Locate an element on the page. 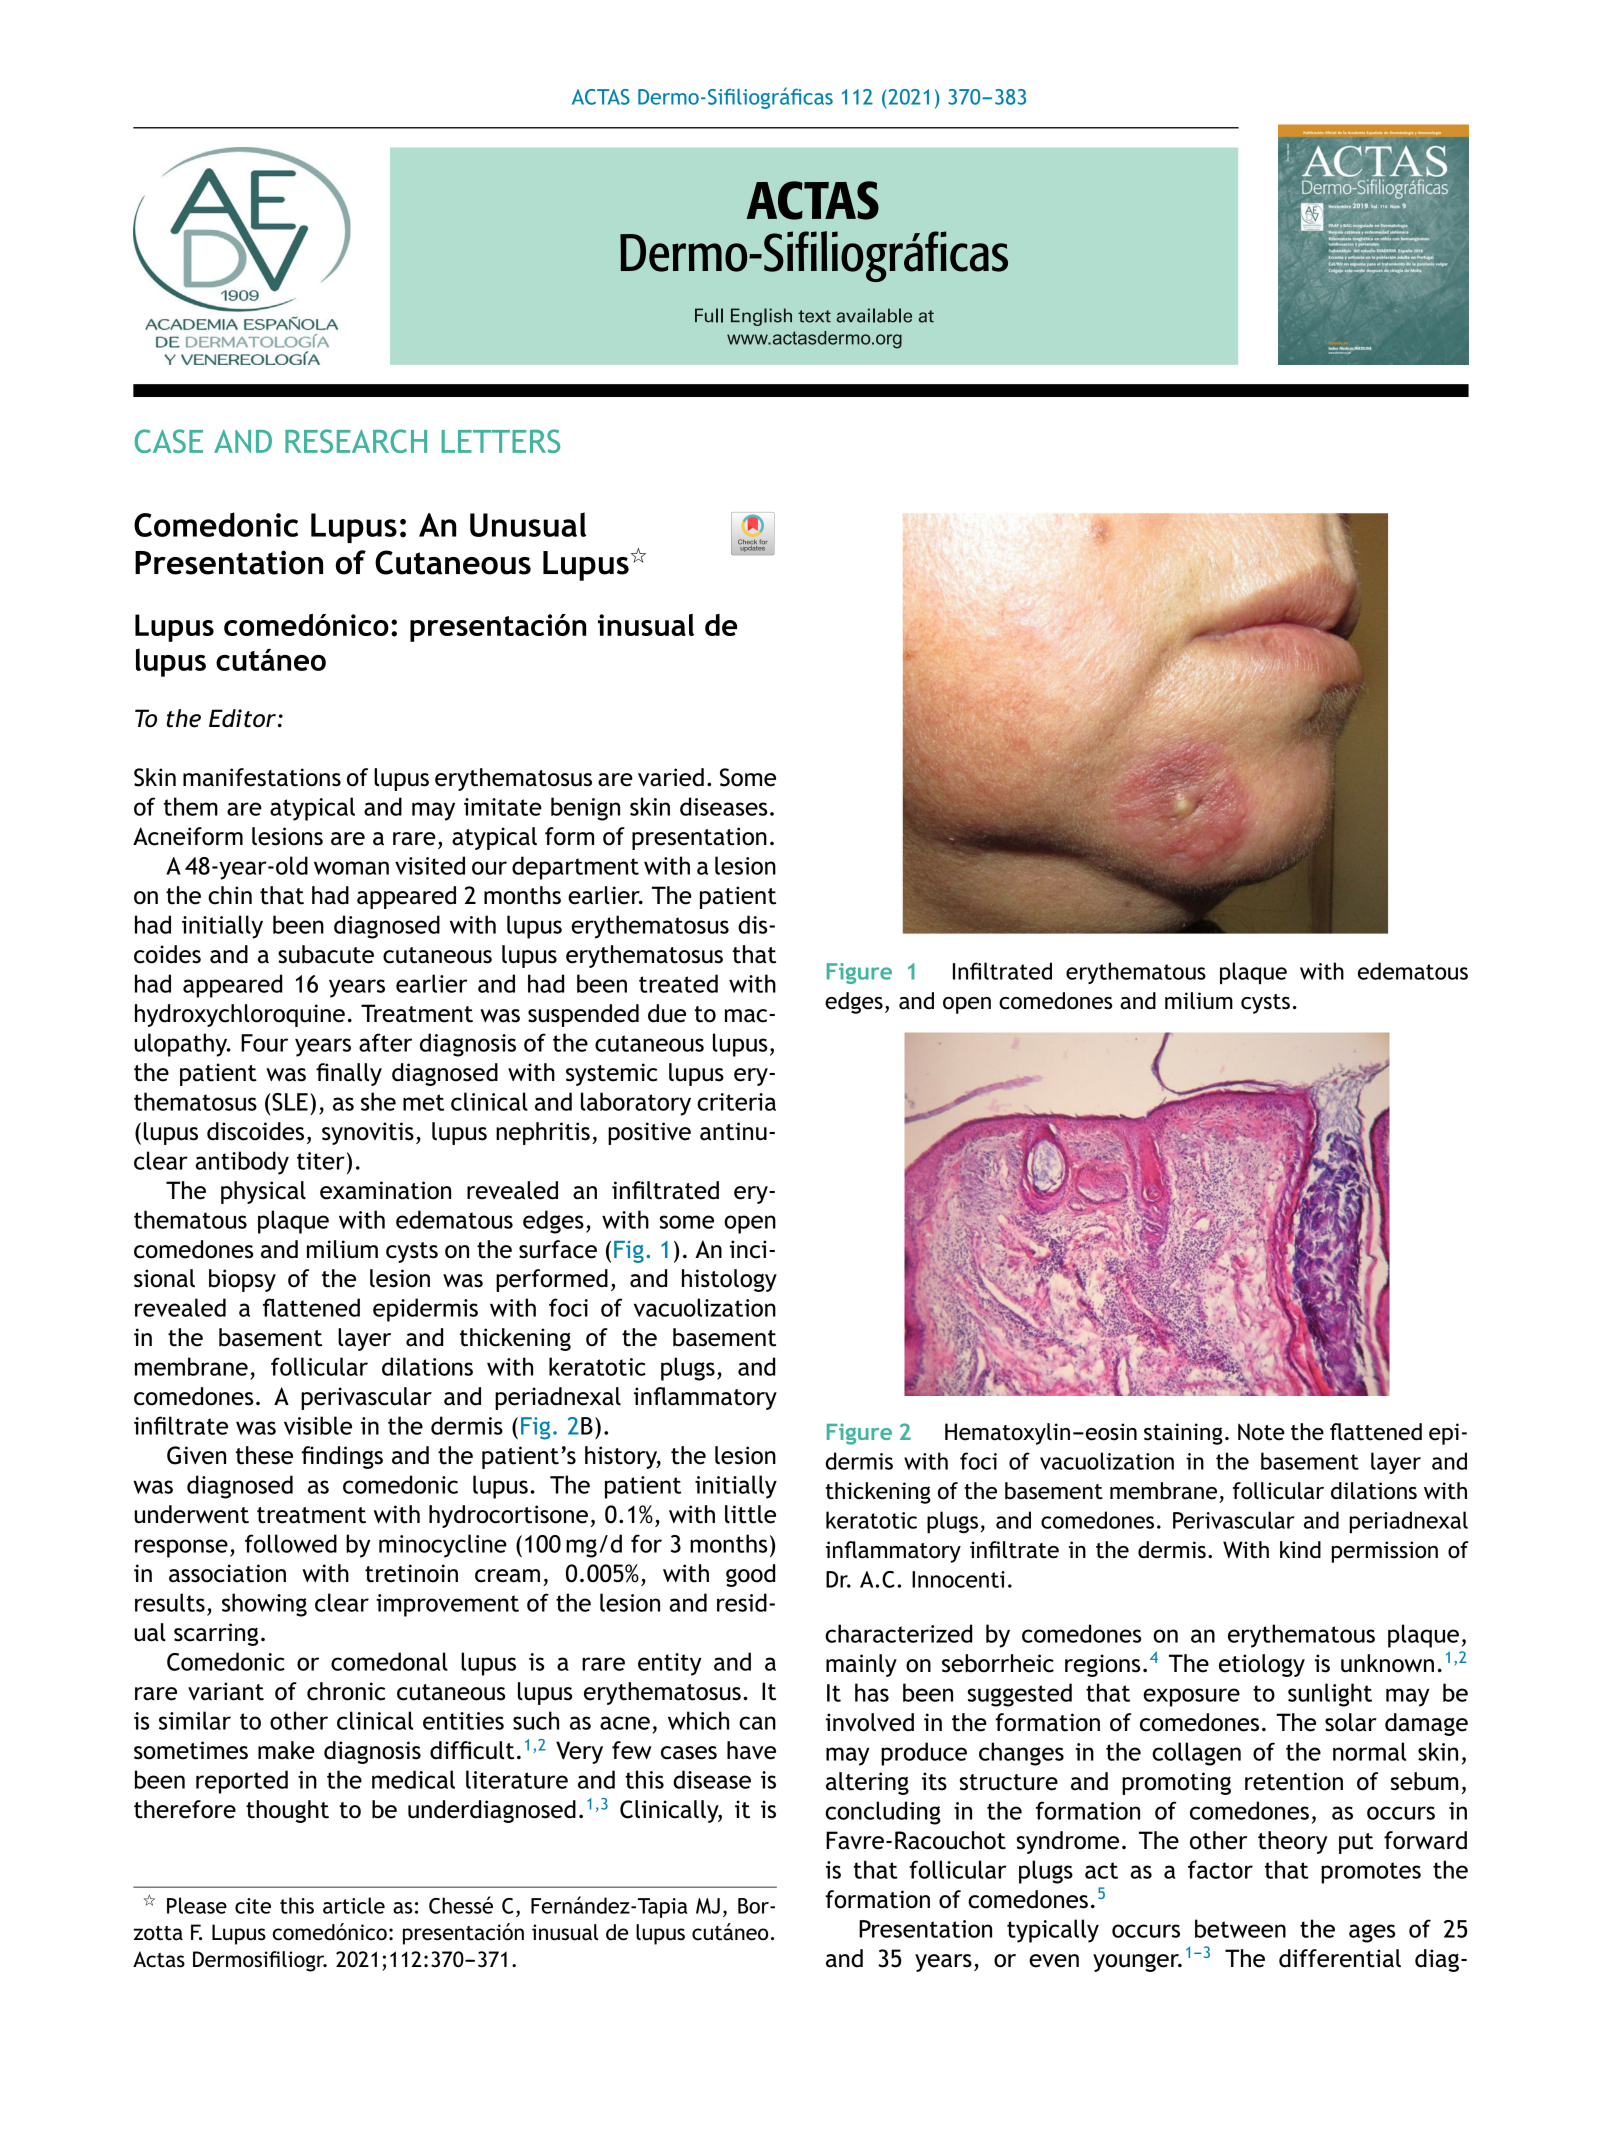 The image size is (1602, 2136). article is located at coordinates (354, 1905).
